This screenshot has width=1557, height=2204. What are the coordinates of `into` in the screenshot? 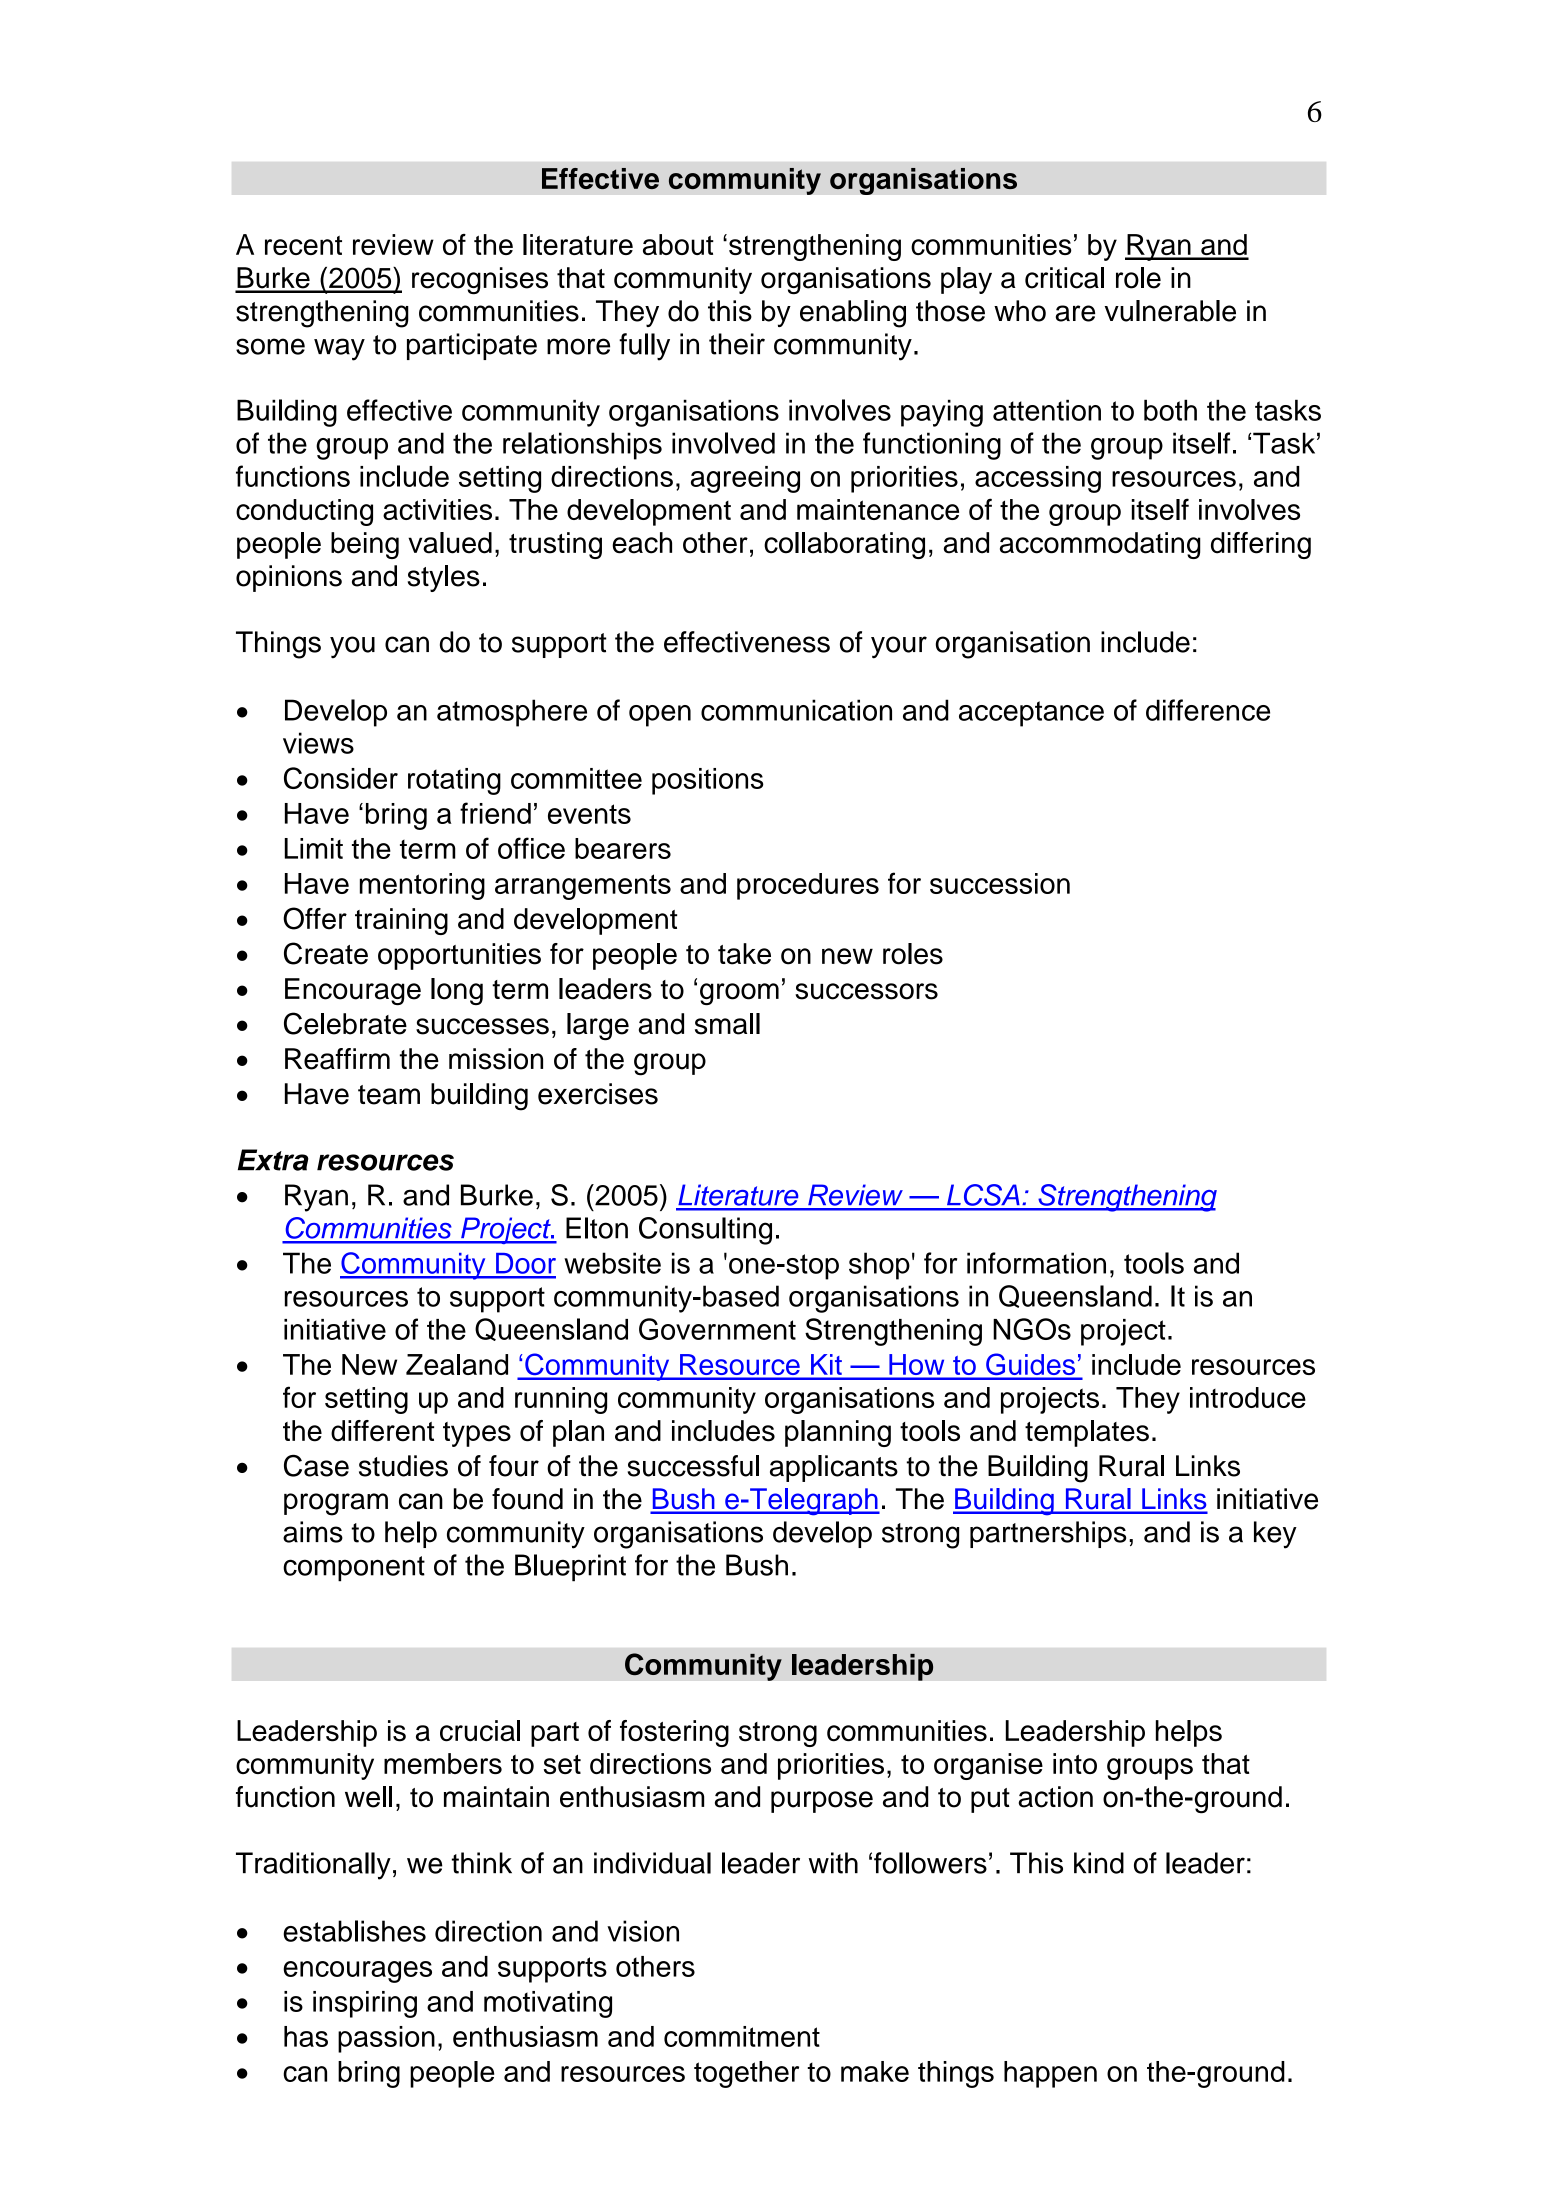 It's located at (1075, 1763).
